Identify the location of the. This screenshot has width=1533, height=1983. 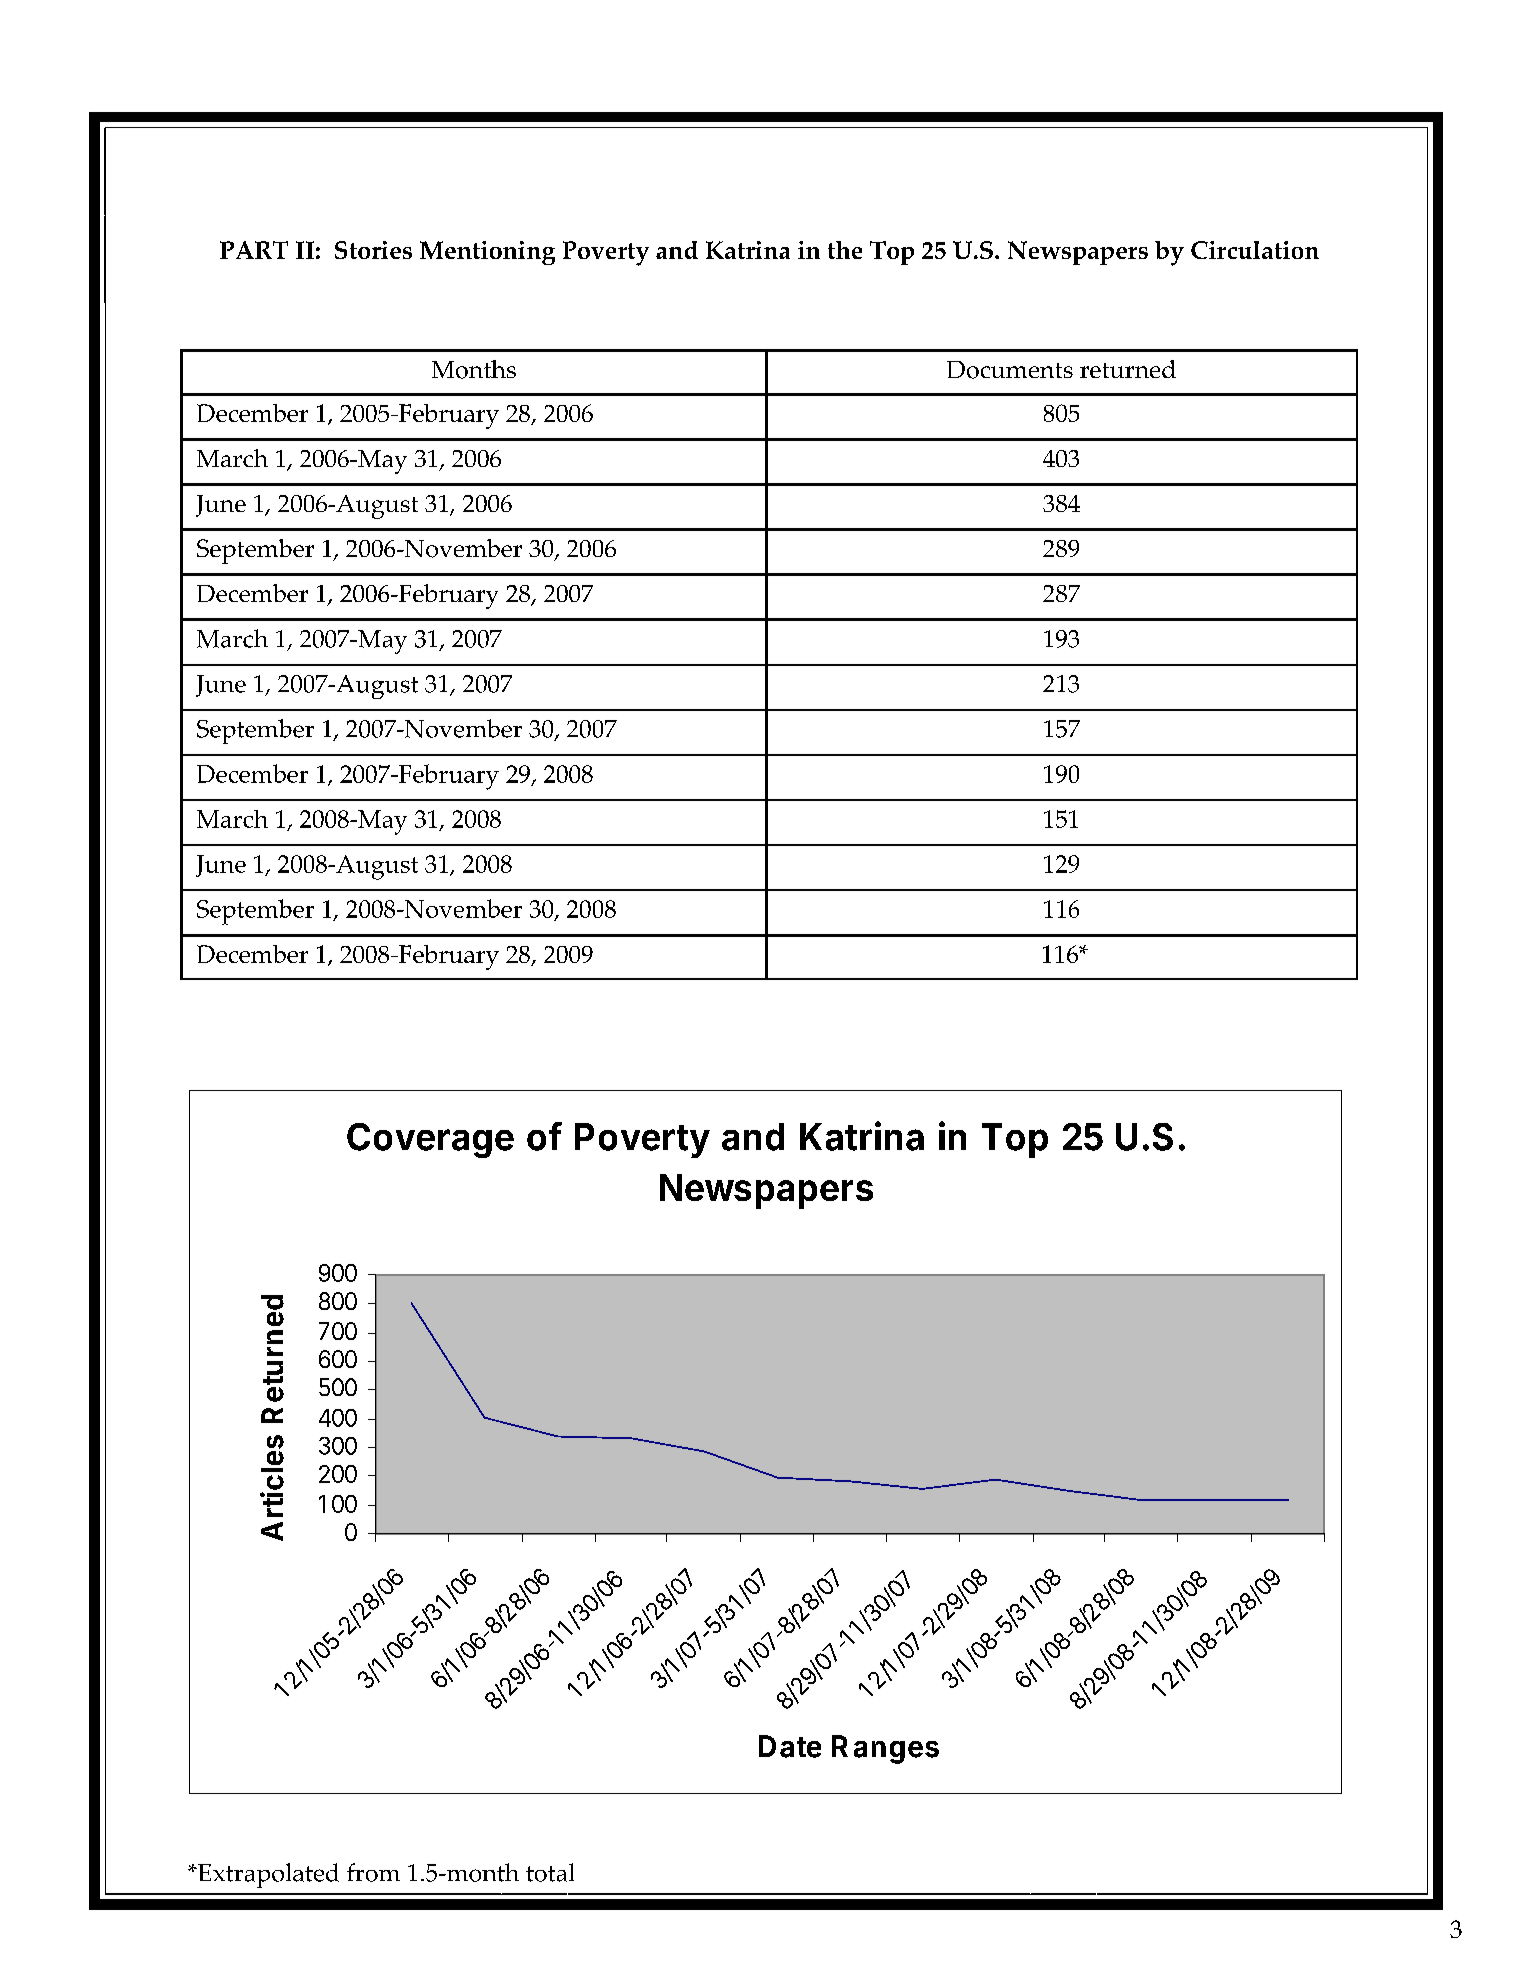
(845, 250).
